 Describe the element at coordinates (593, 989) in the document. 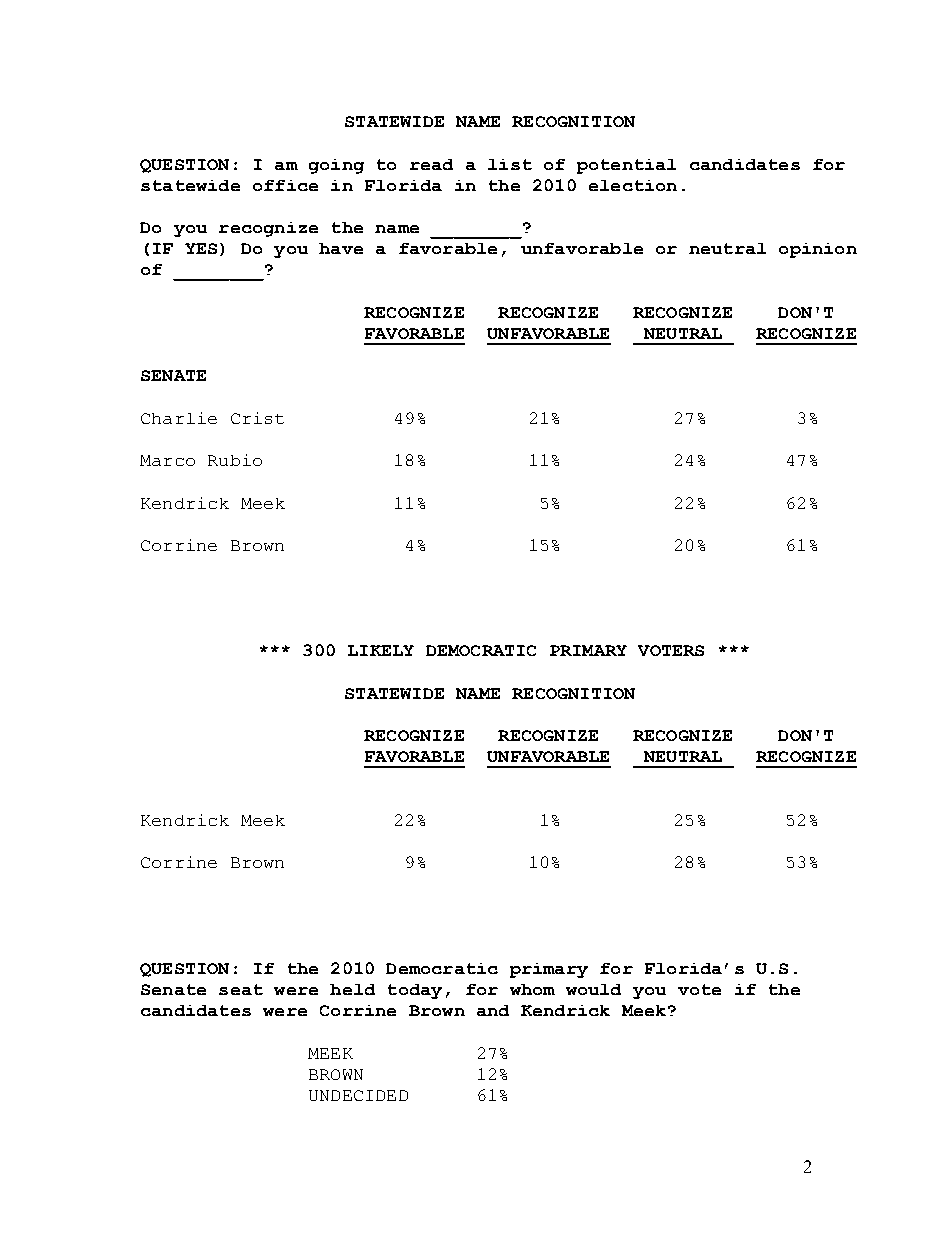

I see `would` at that location.
